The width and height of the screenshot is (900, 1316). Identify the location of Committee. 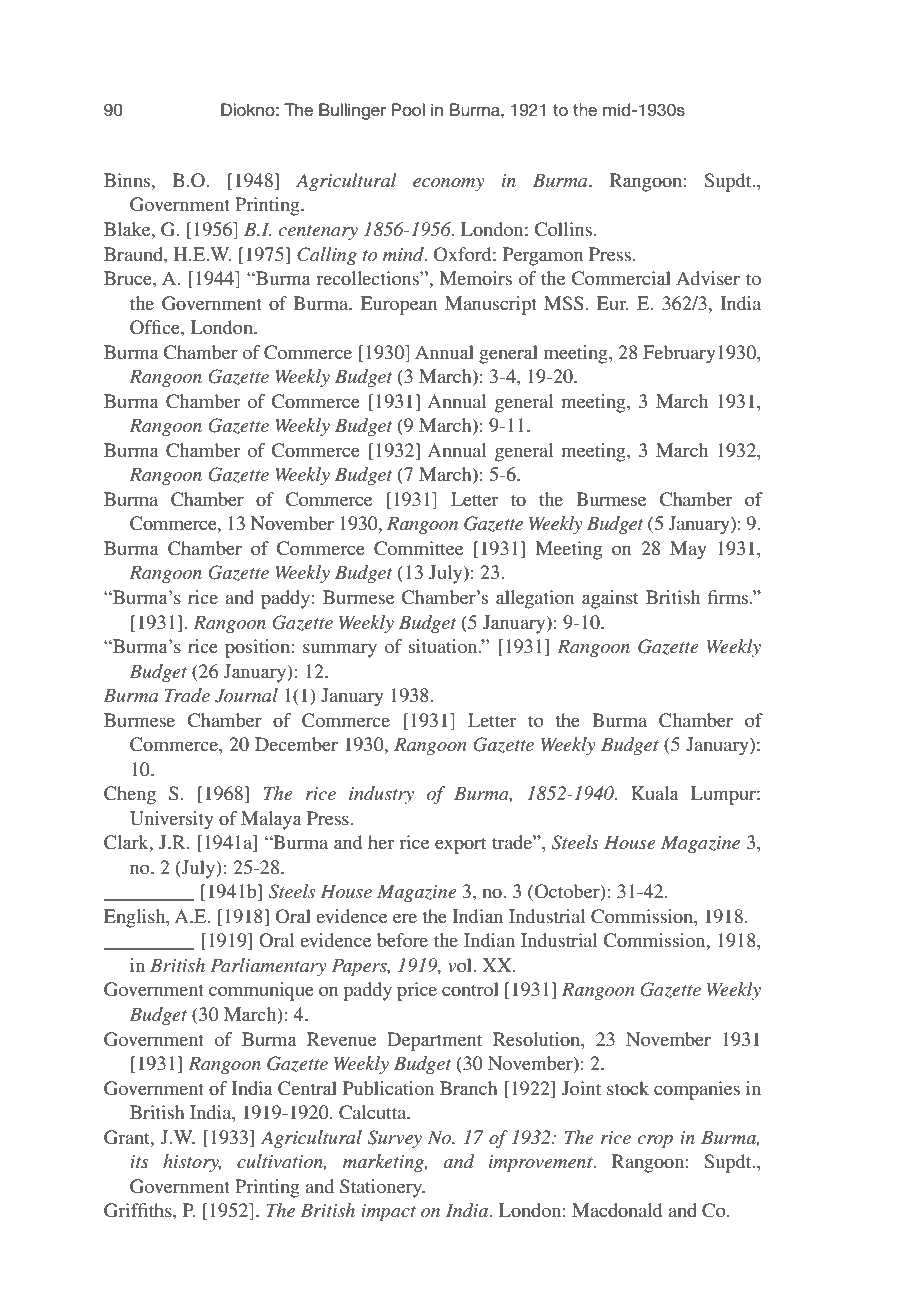
(418, 548).
